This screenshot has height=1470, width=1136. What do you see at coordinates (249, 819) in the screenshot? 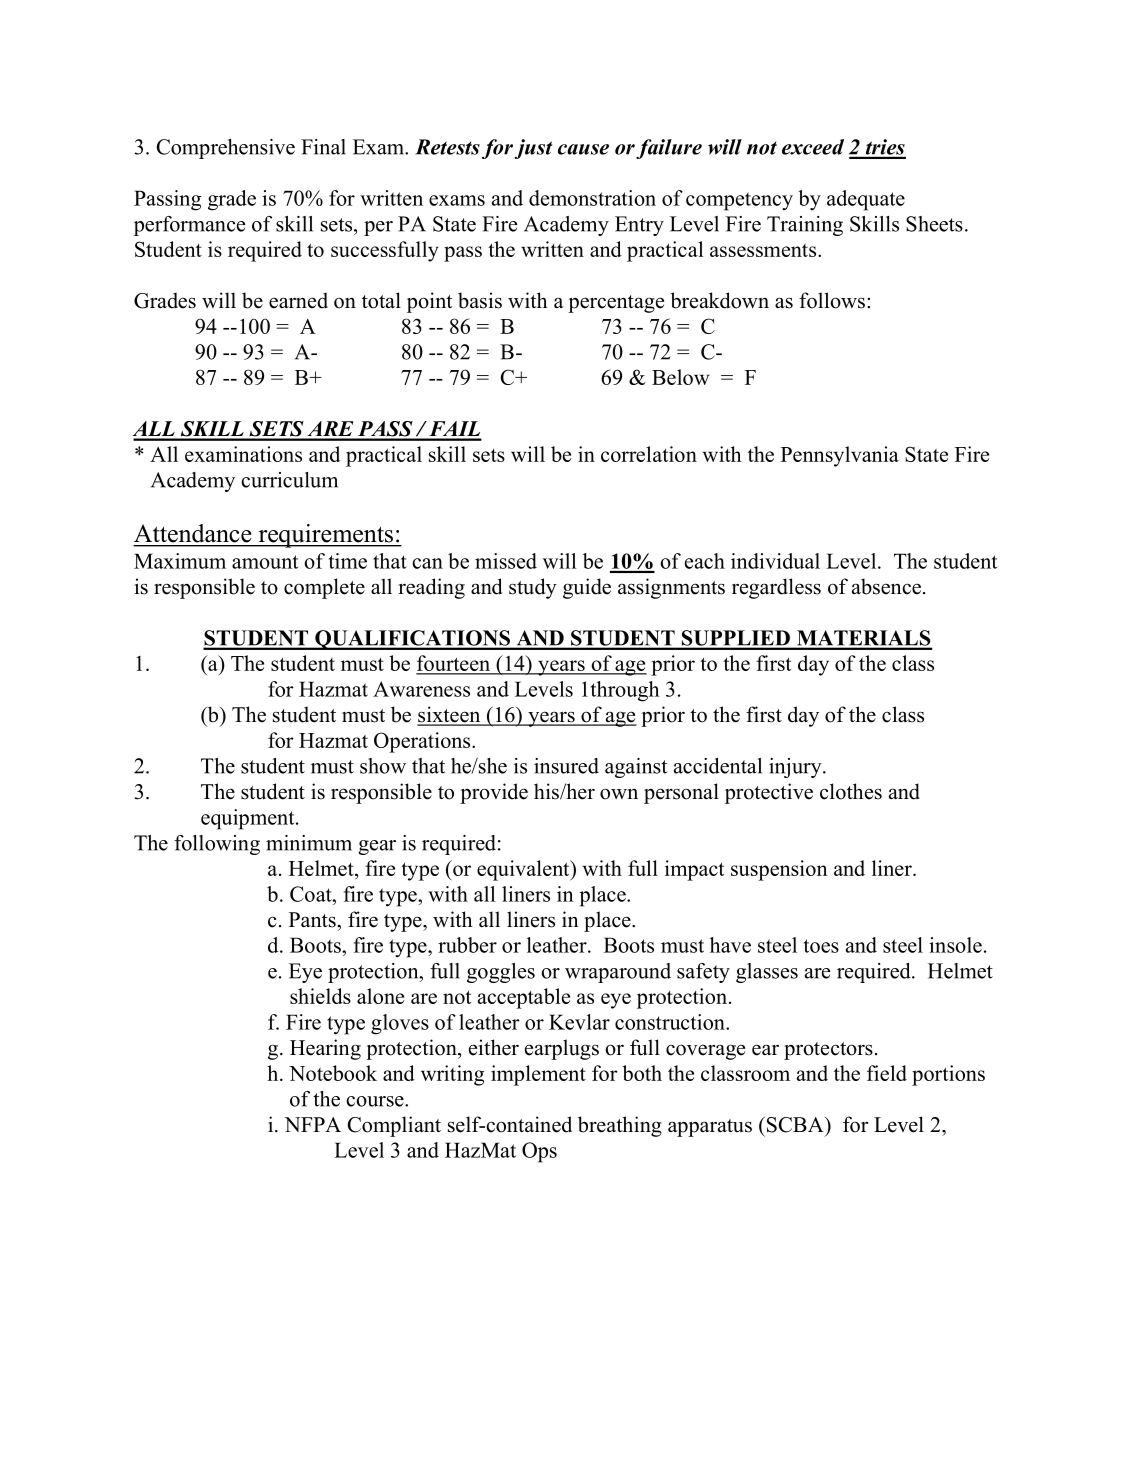
I see `equipment` at bounding box center [249, 819].
